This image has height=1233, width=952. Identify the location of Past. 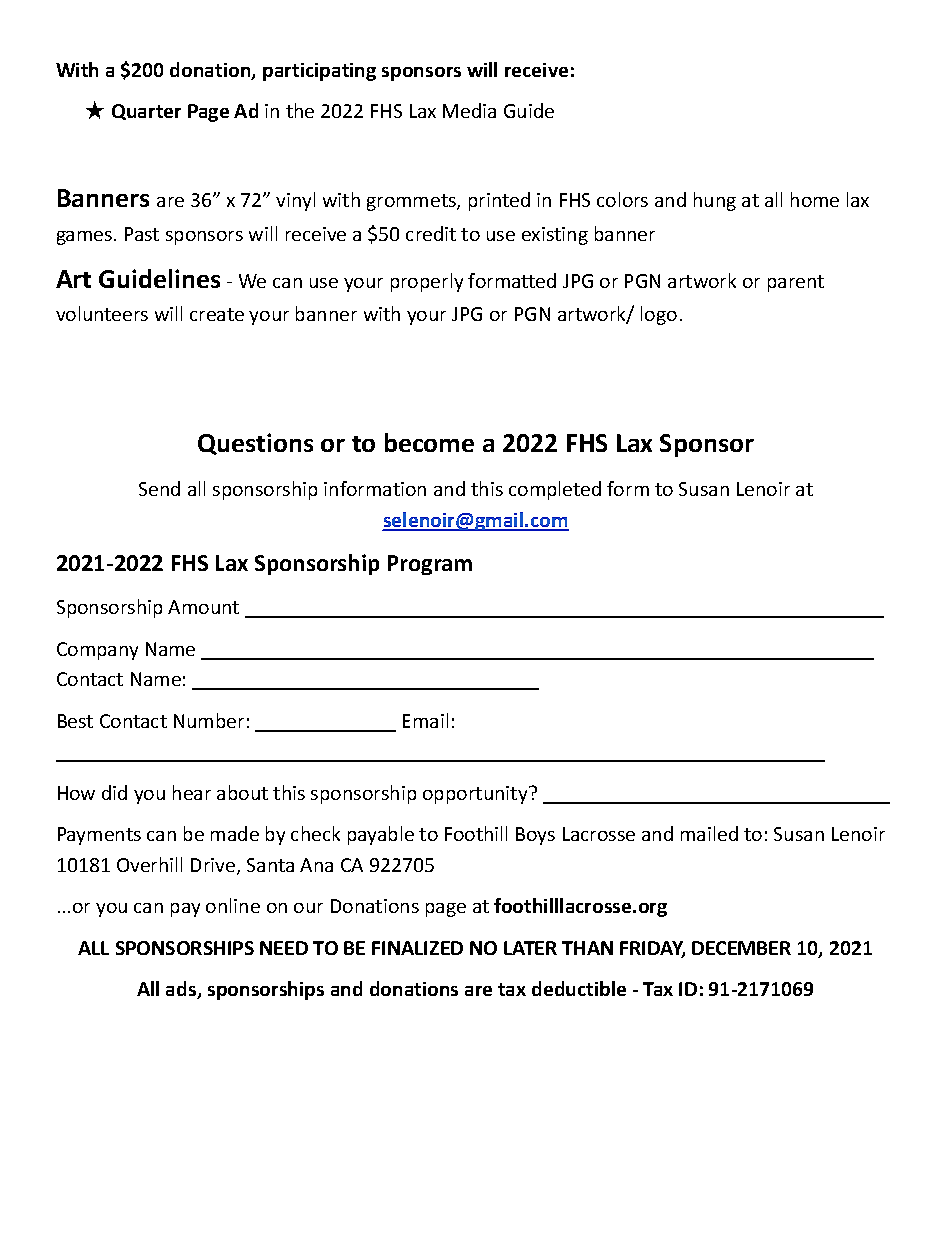
(142, 234).
